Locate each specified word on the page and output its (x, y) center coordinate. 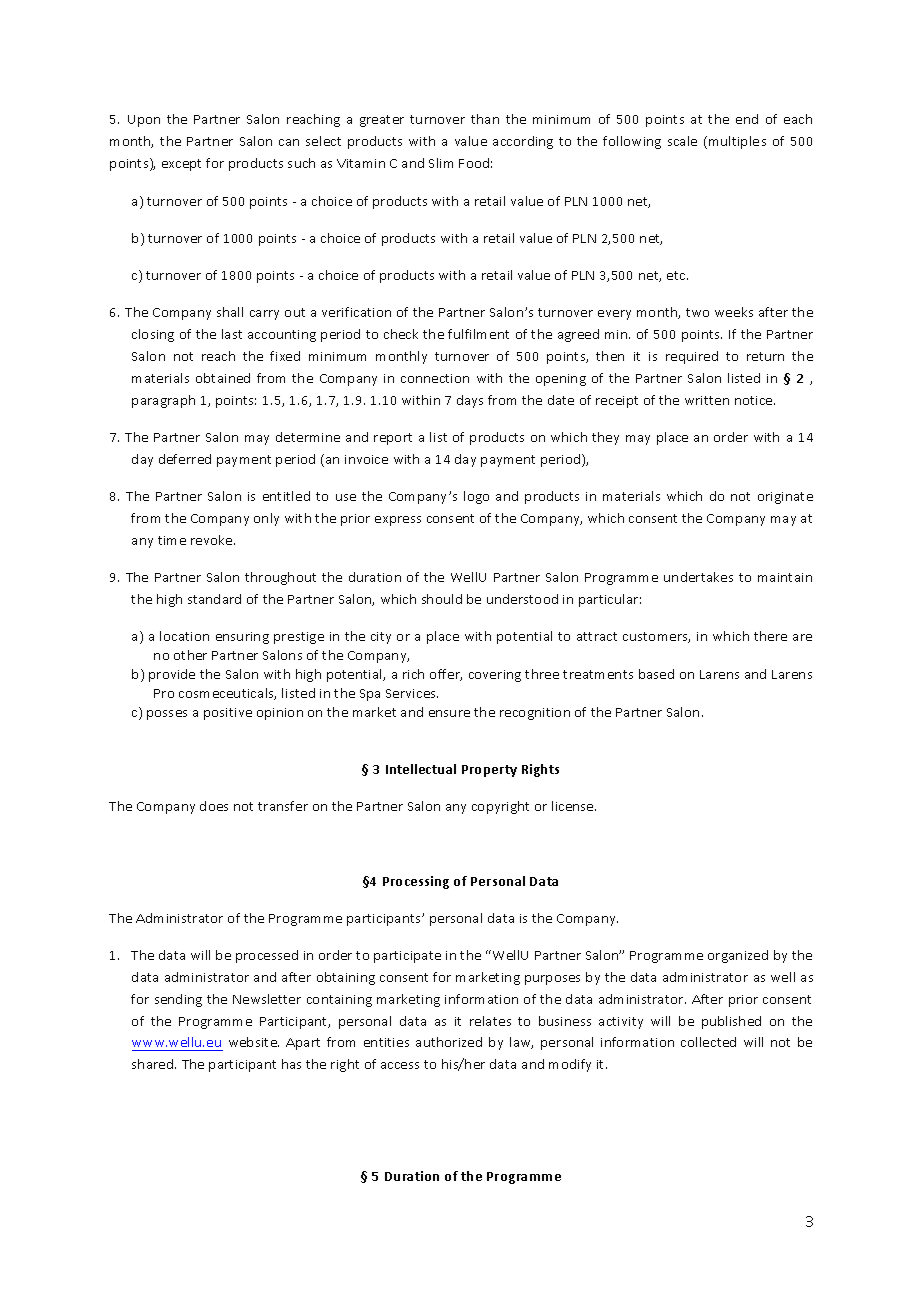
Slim (441, 163)
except (181, 165)
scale (682, 141)
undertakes (698, 577)
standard (214, 599)
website (254, 1042)
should (442, 599)
